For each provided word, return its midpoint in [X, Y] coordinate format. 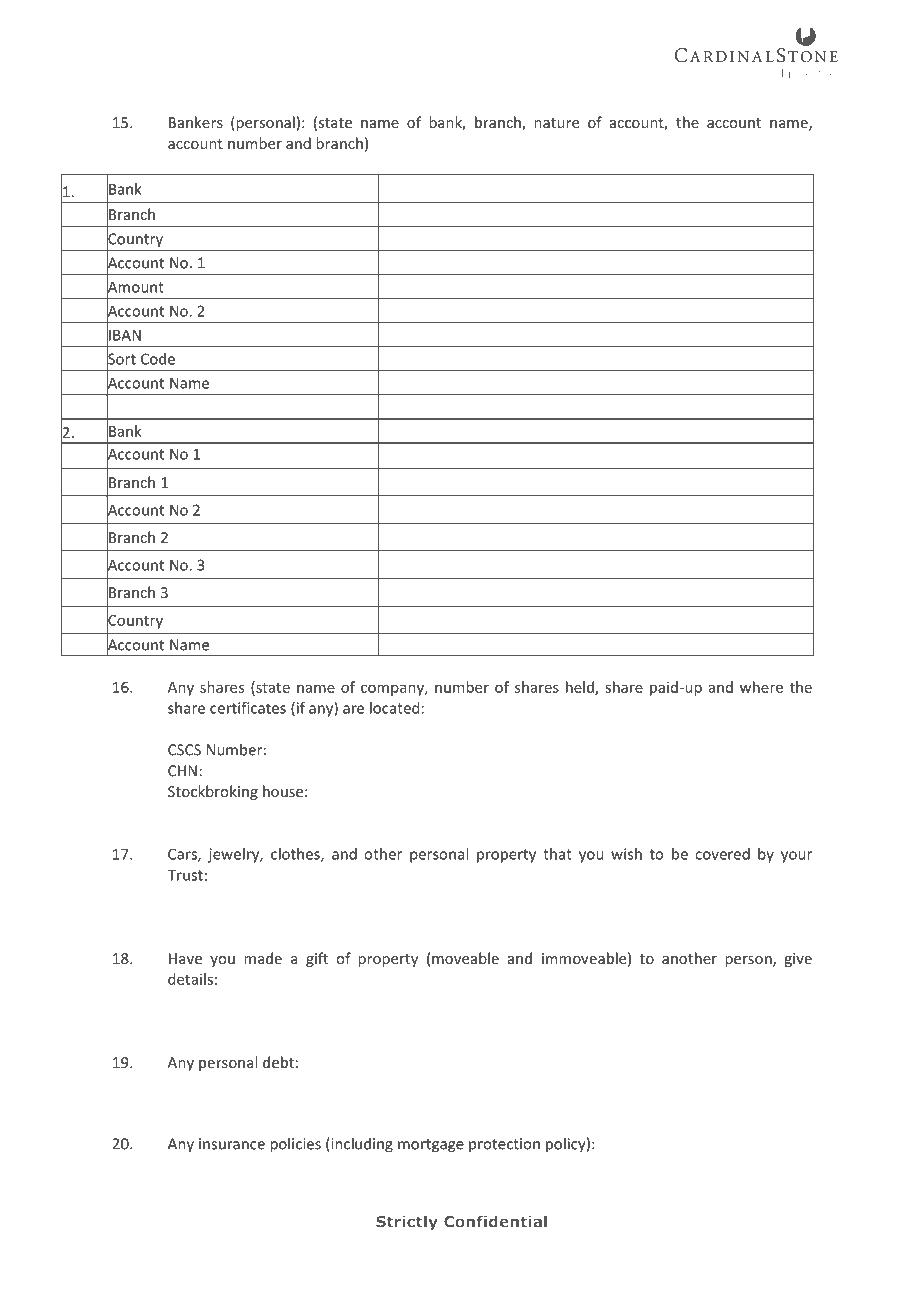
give [798, 960]
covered [722, 854]
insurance [232, 1144]
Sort [121, 359]
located [394, 708]
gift [317, 959]
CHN [182, 771]
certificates [248, 708]
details [190, 979]
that [557, 854]
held [581, 688]
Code [158, 359]
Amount [135, 287]
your [796, 857]
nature [556, 123]
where [761, 687]
